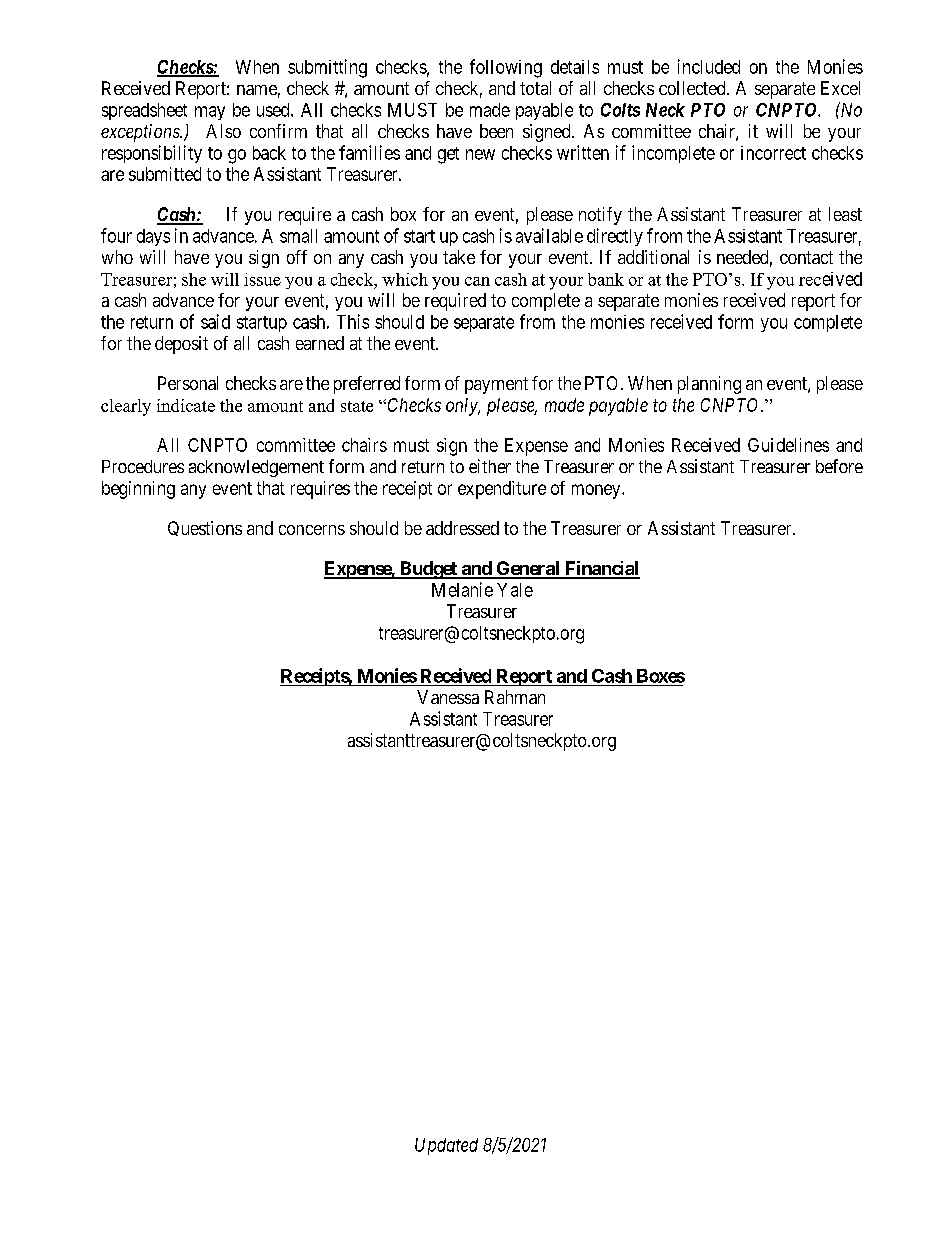 The height and width of the screenshot is (1233, 952). I want to click on Guidelines, so click(788, 445).
